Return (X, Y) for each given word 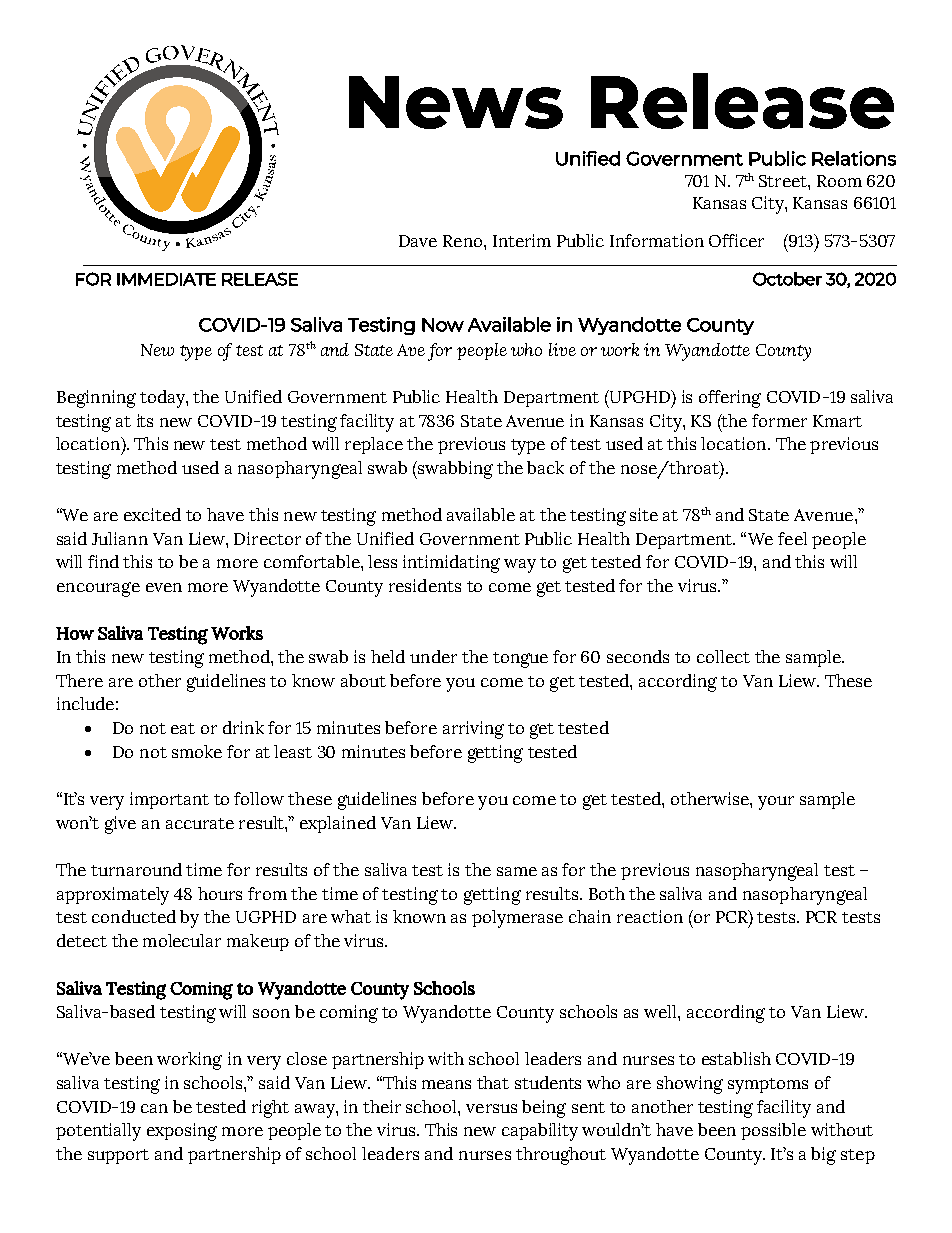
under (433, 656)
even (164, 587)
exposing (182, 1132)
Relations (854, 158)
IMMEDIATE (166, 279)
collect (723, 656)
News (456, 102)
